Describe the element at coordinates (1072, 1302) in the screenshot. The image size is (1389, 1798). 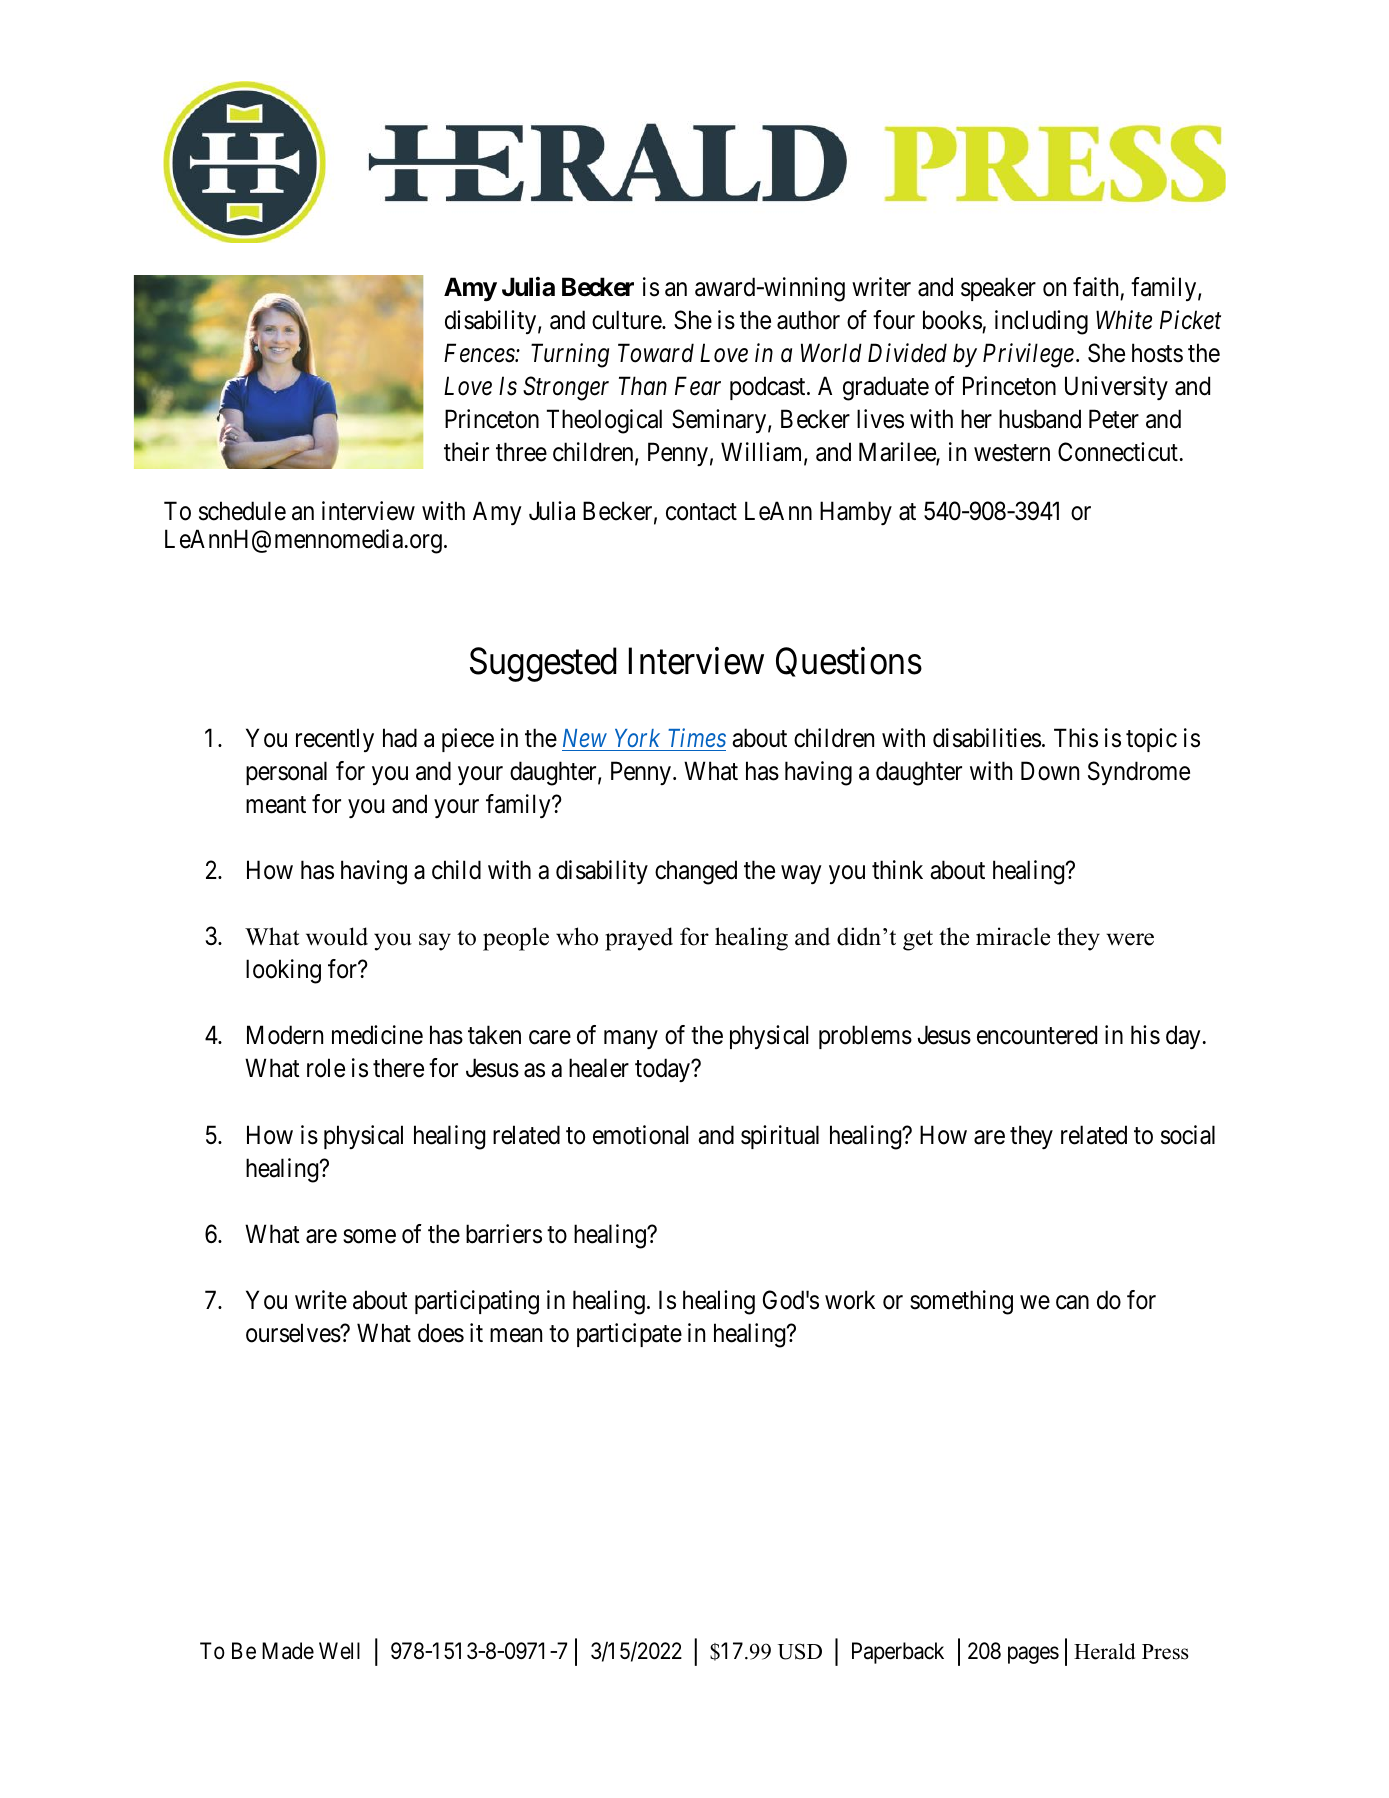
I see `can` at that location.
